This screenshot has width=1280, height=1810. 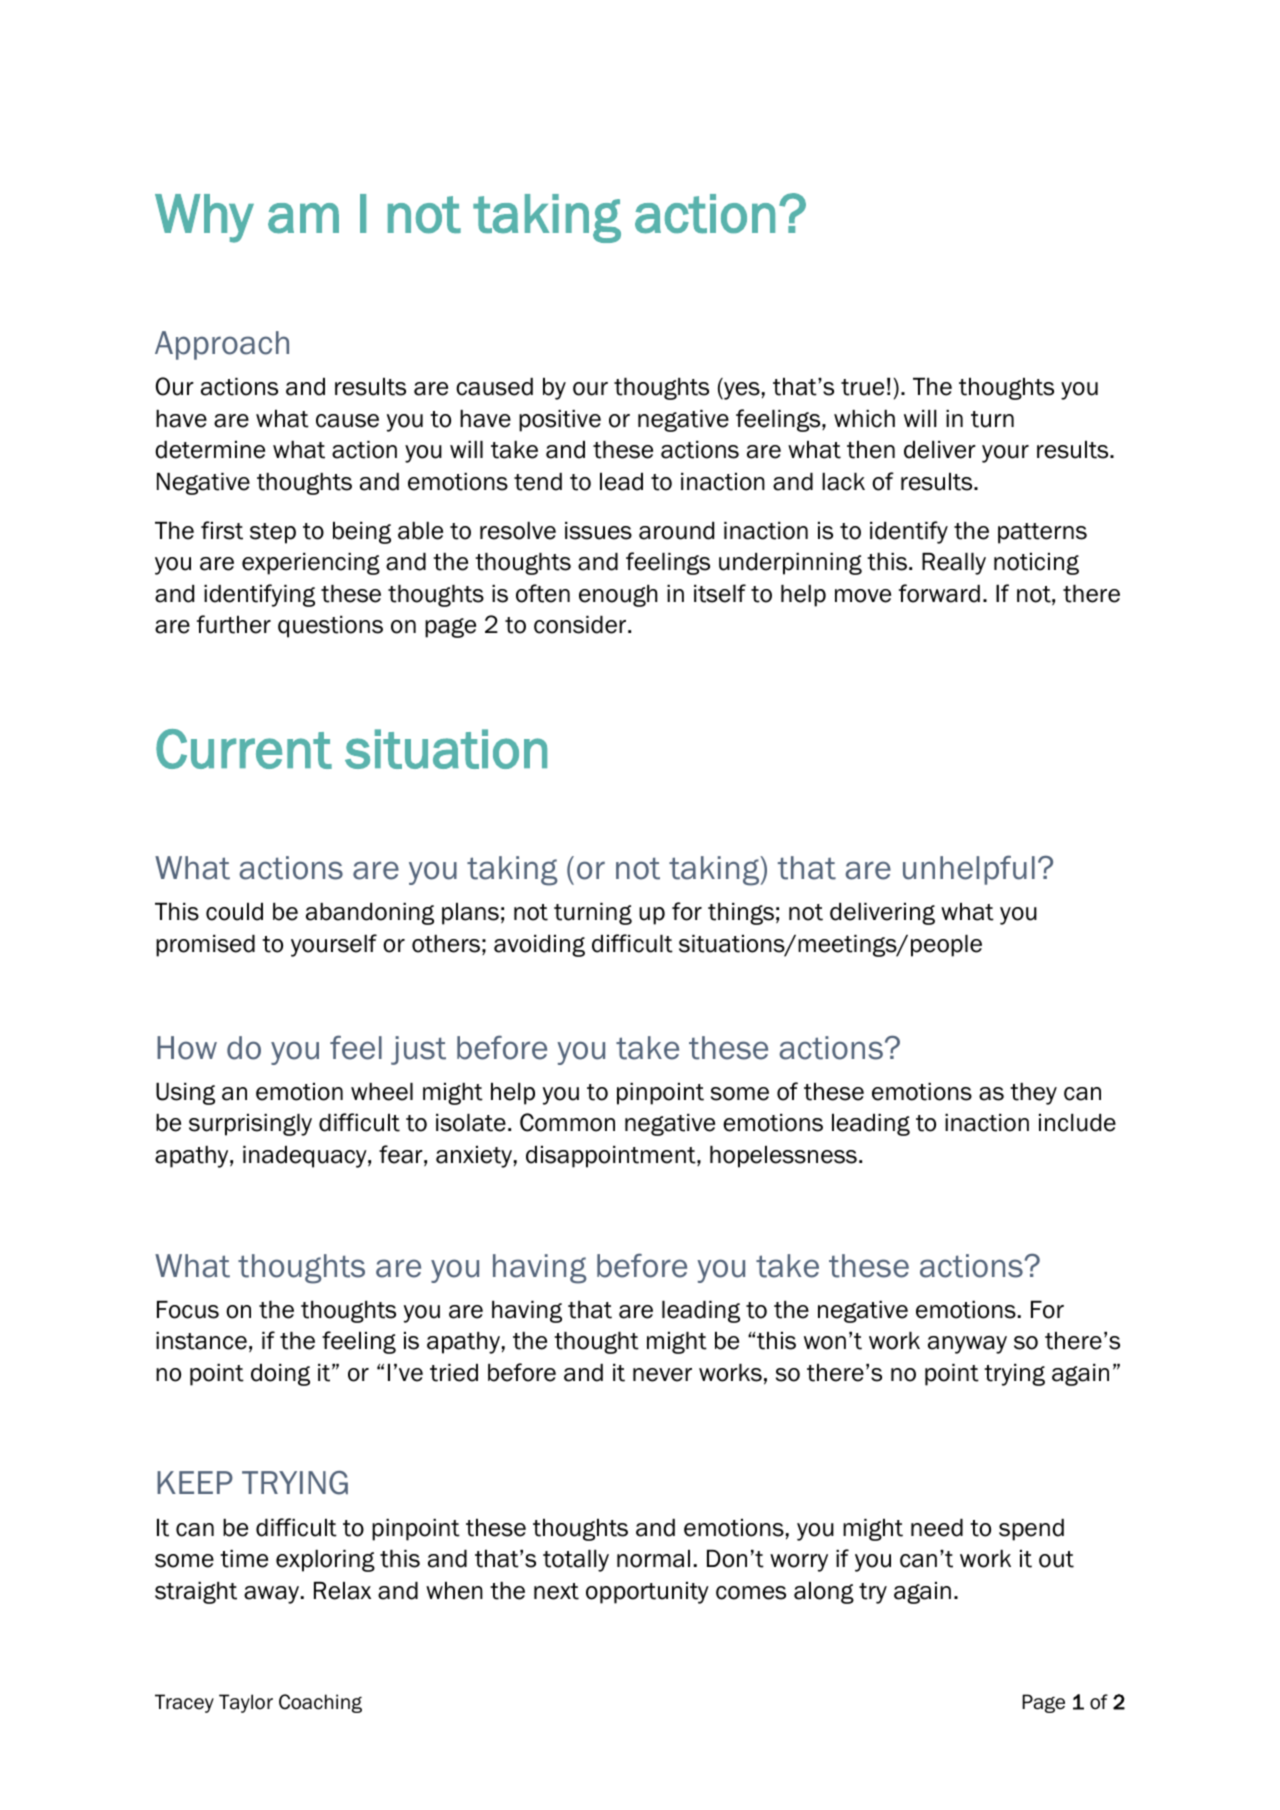 What do you see at coordinates (581, 625) in the screenshot?
I see `consider` at bounding box center [581, 625].
